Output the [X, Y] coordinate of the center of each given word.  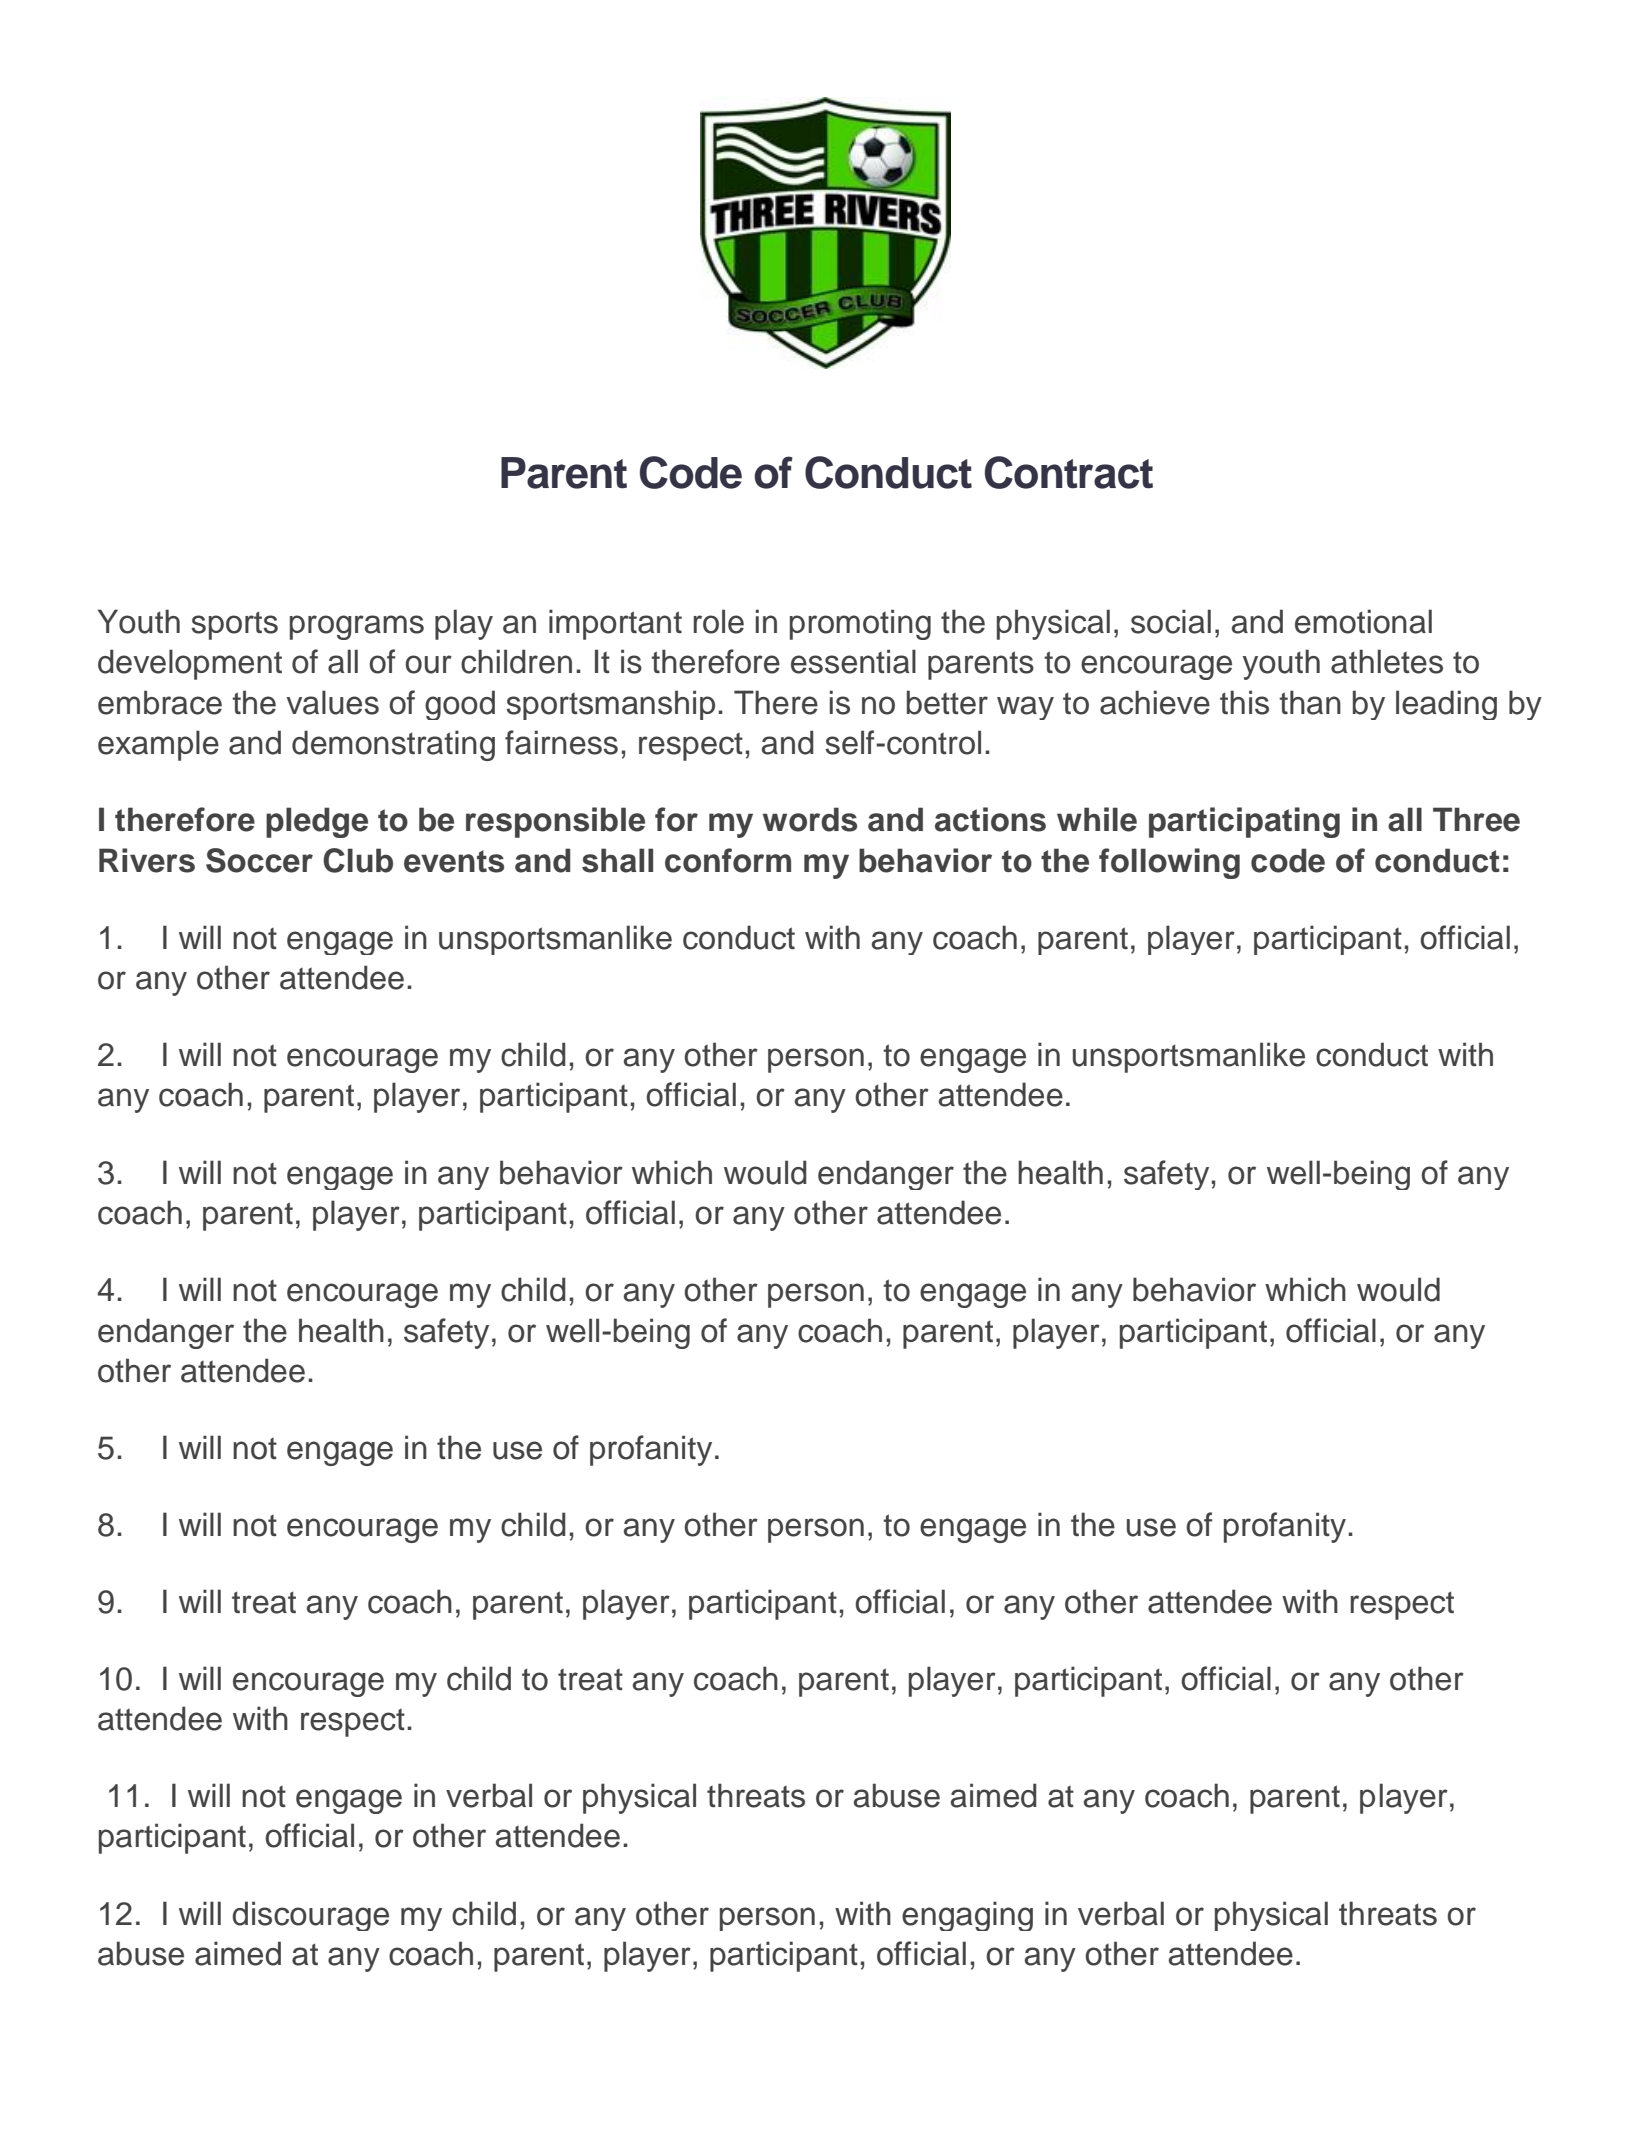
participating [1244, 822]
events [454, 861]
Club [358, 860]
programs [357, 627]
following [1169, 863]
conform [728, 860]
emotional [1363, 621]
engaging [967, 1916]
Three [1476, 819]
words [810, 819]
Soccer [259, 860]
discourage [310, 1916]
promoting [860, 624]
